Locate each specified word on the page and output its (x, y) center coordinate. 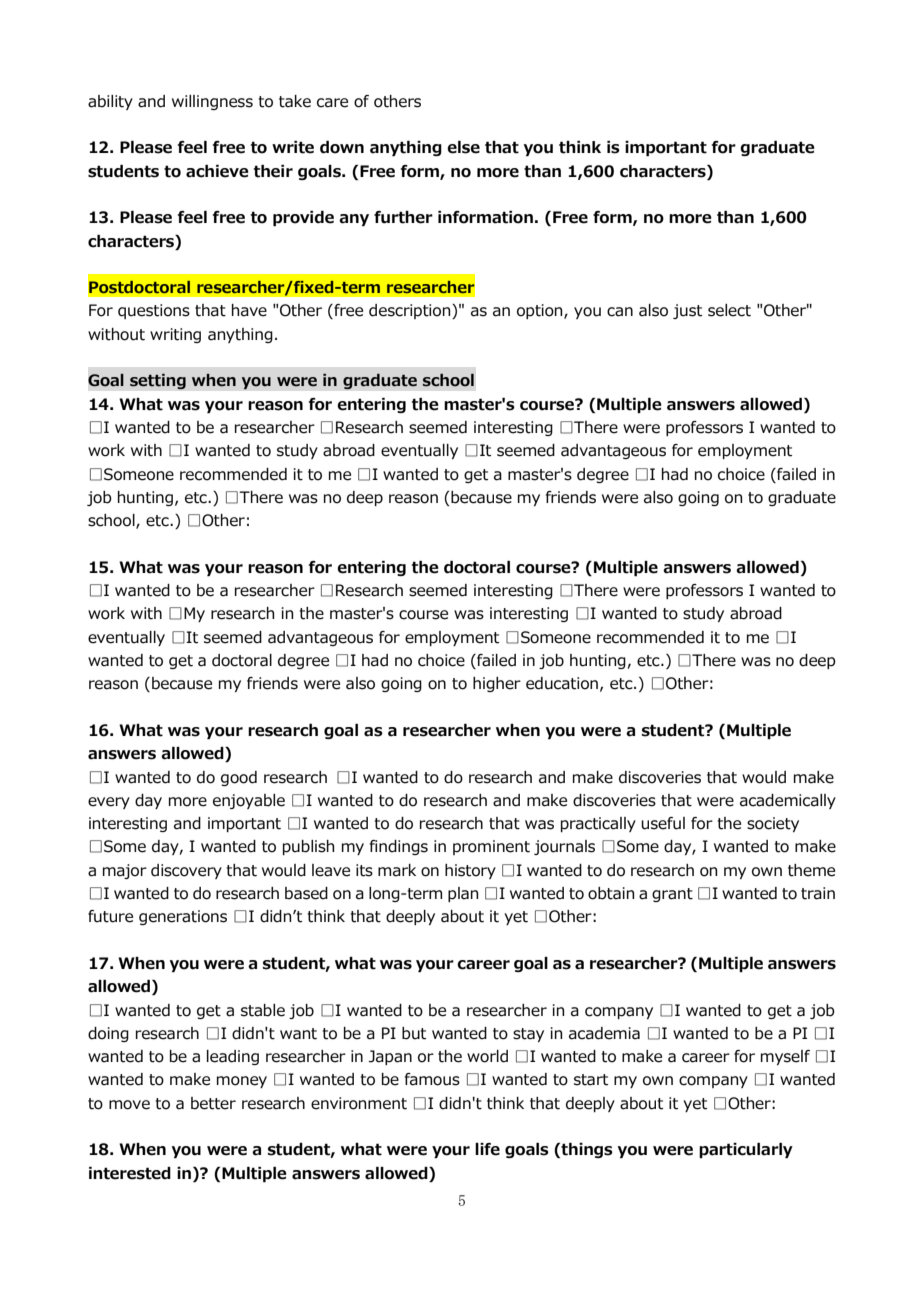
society (773, 824)
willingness (212, 102)
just (687, 311)
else (463, 147)
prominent (491, 847)
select (729, 310)
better (213, 1103)
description (411, 311)
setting (158, 381)
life (487, 1149)
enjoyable (249, 801)
